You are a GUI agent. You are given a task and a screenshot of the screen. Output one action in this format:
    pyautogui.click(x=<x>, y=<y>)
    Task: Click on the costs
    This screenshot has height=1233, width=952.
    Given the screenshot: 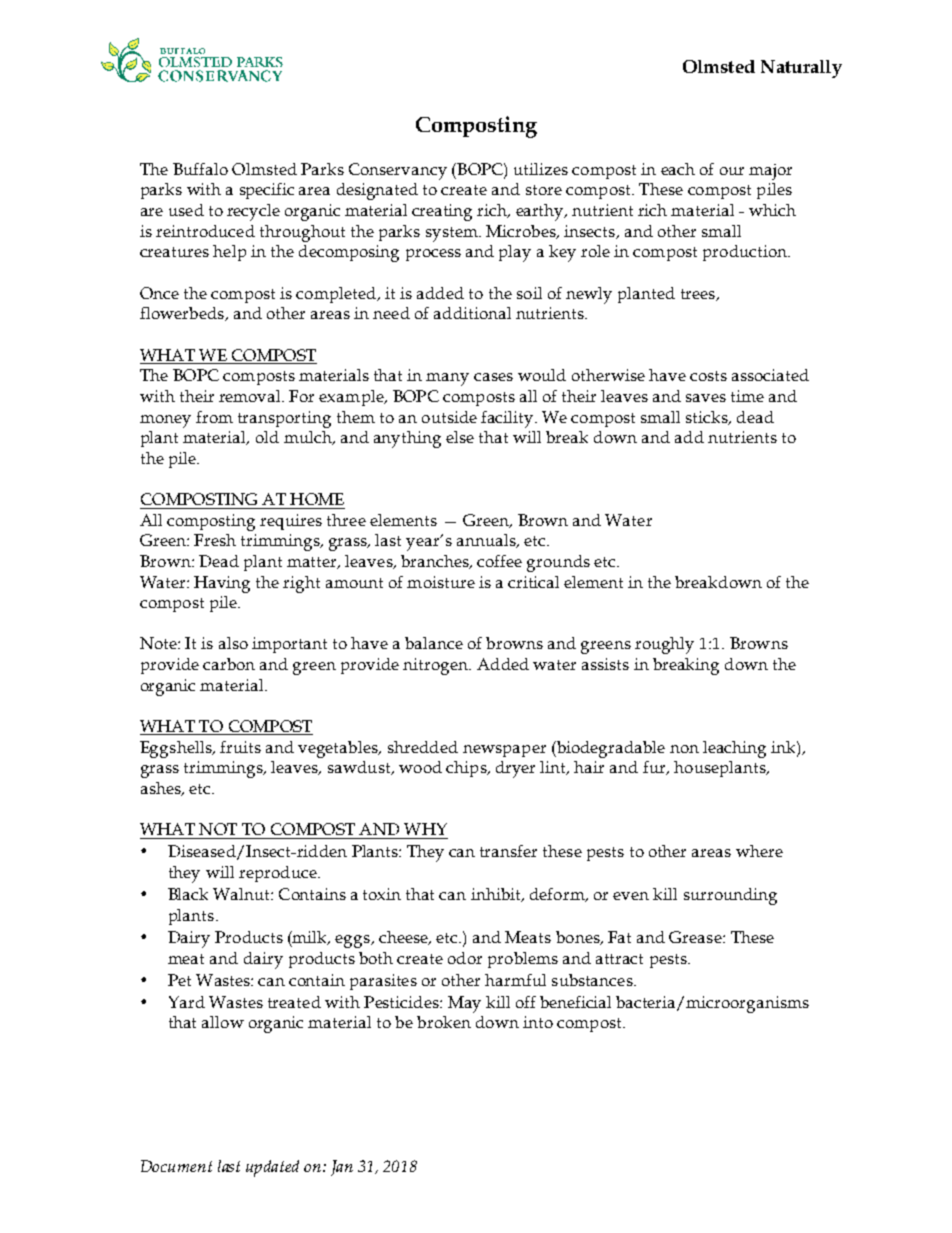 What is the action you would take?
    pyautogui.click(x=708, y=376)
